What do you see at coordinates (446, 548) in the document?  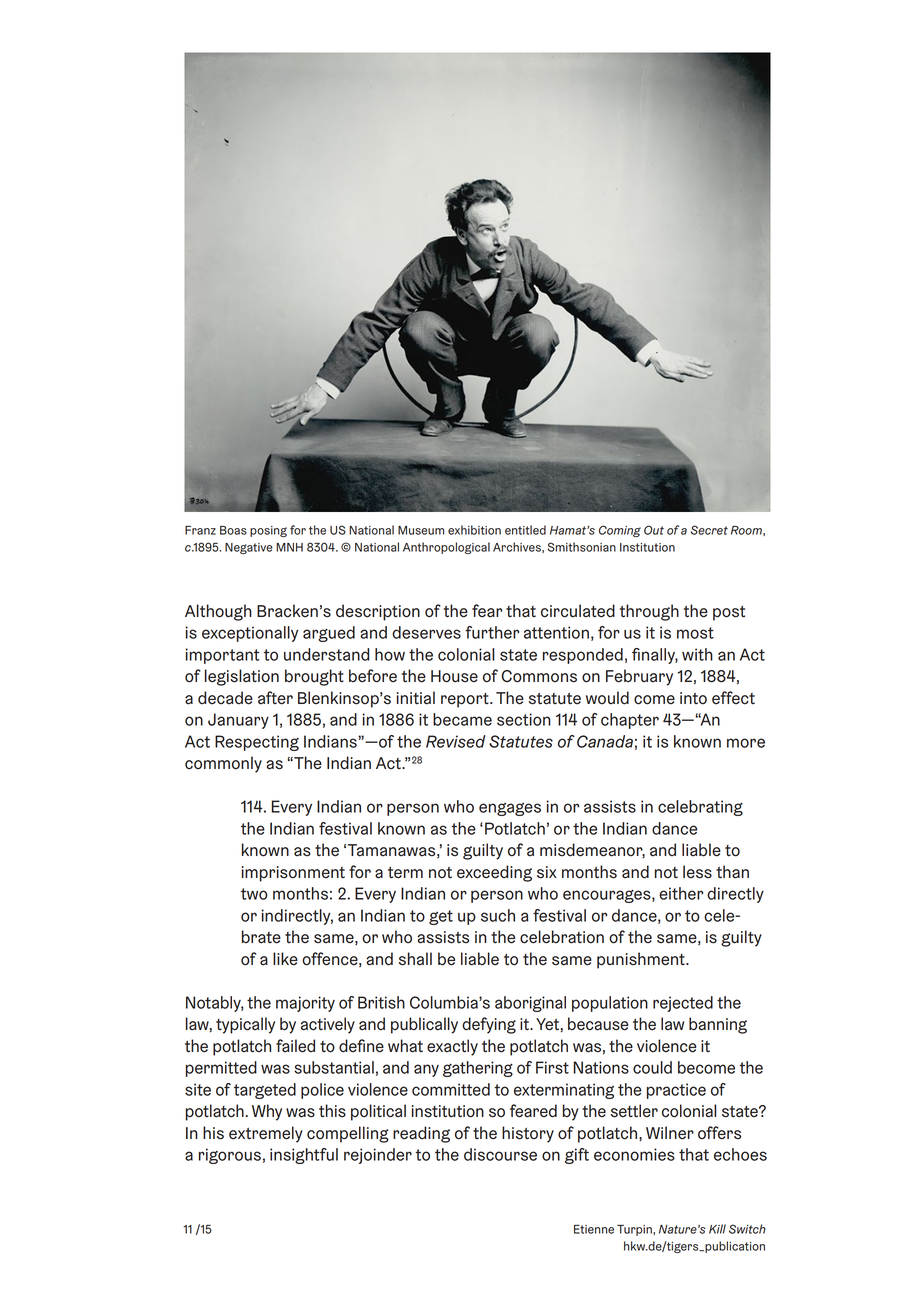 I see `Anthropological` at bounding box center [446, 548].
